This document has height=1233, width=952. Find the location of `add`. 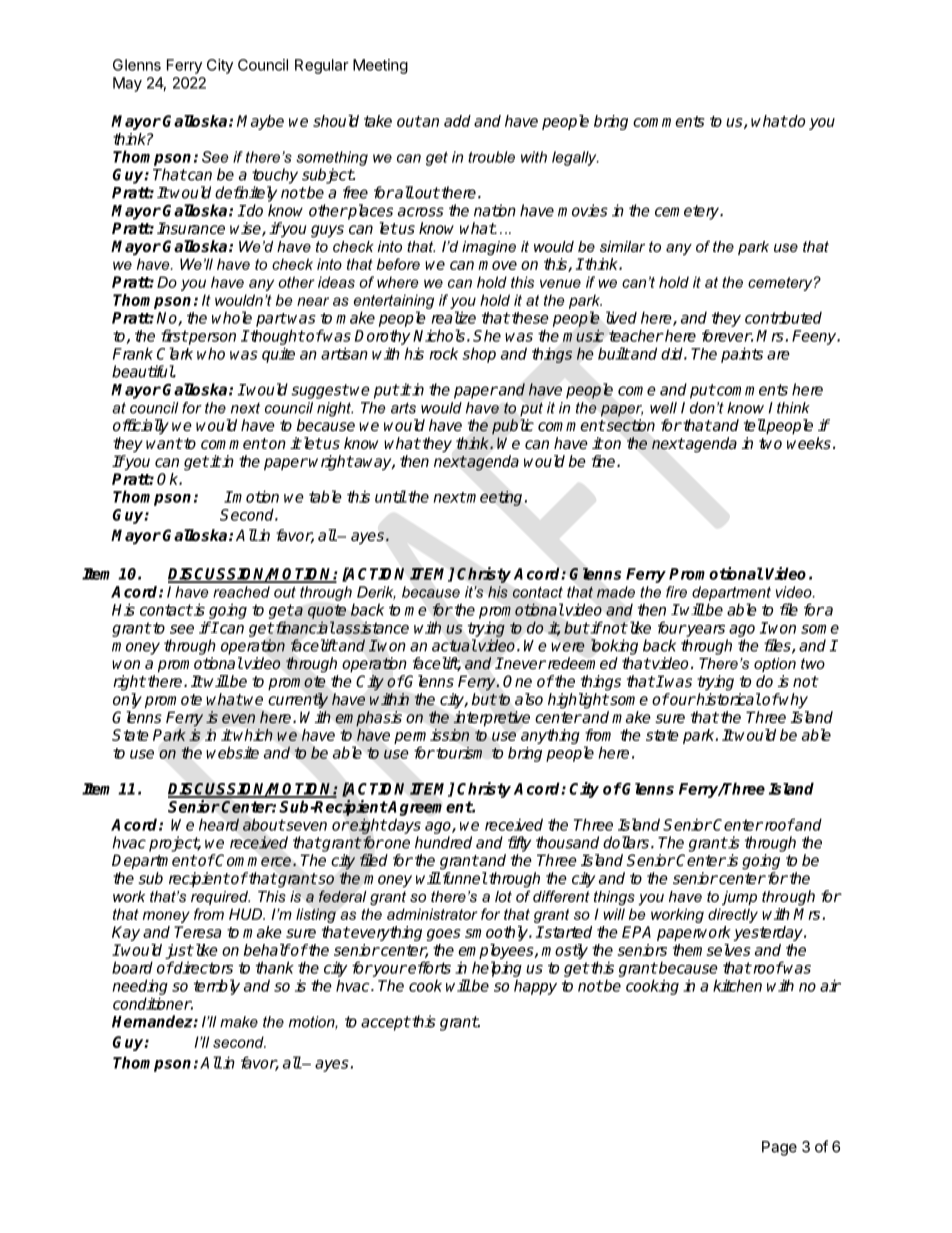

add is located at coordinates (457, 121).
